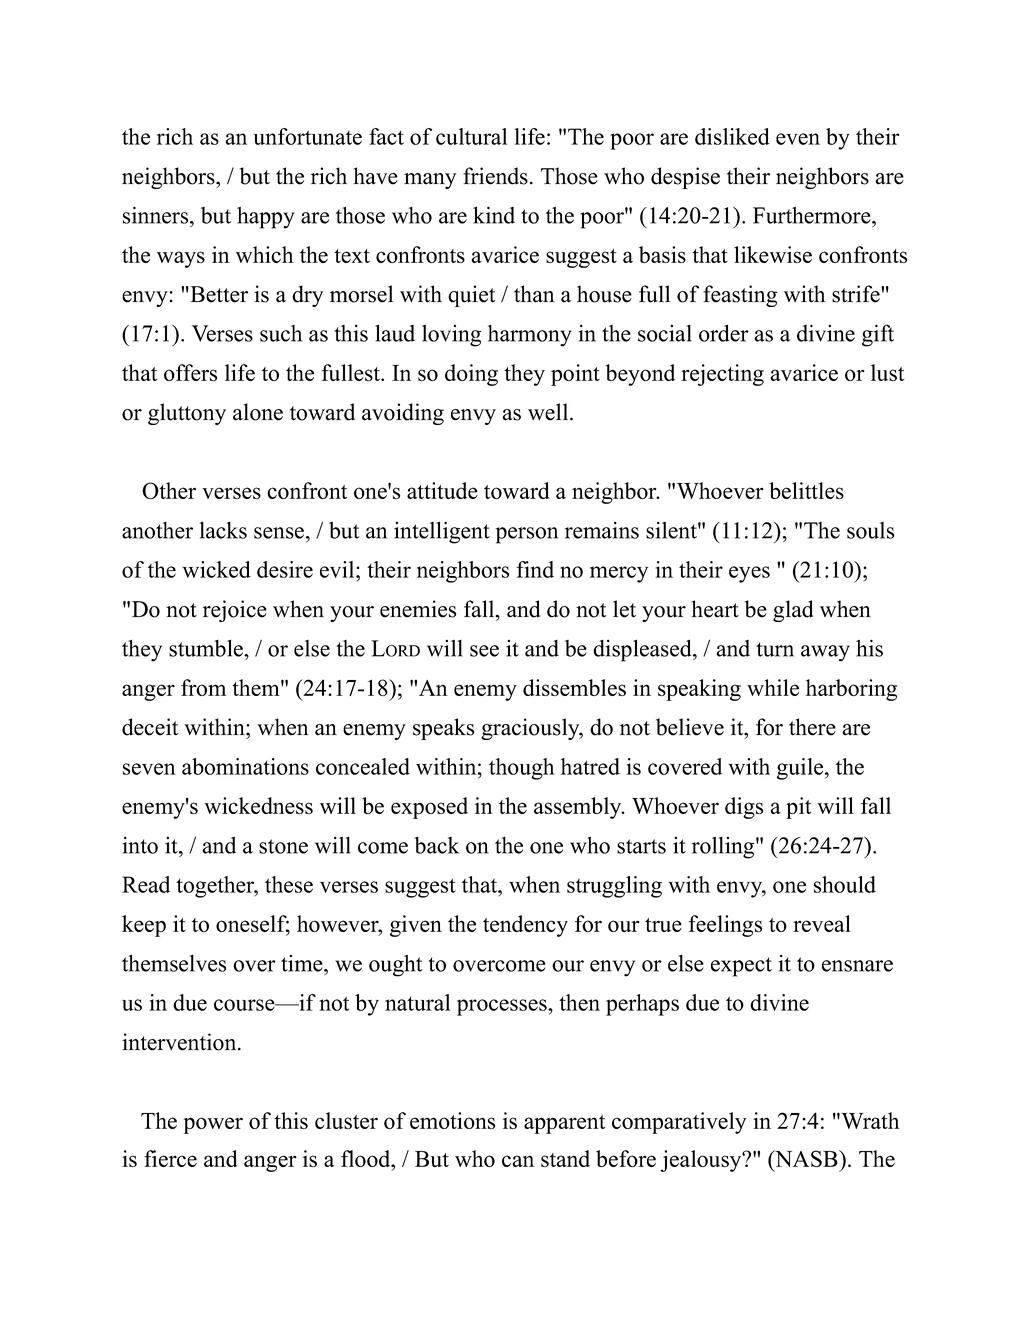 Image resolution: width=1036 pixels, height=1341 pixels. What do you see at coordinates (495, 176) in the document?
I see `friends` at bounding box center [495, 176].
